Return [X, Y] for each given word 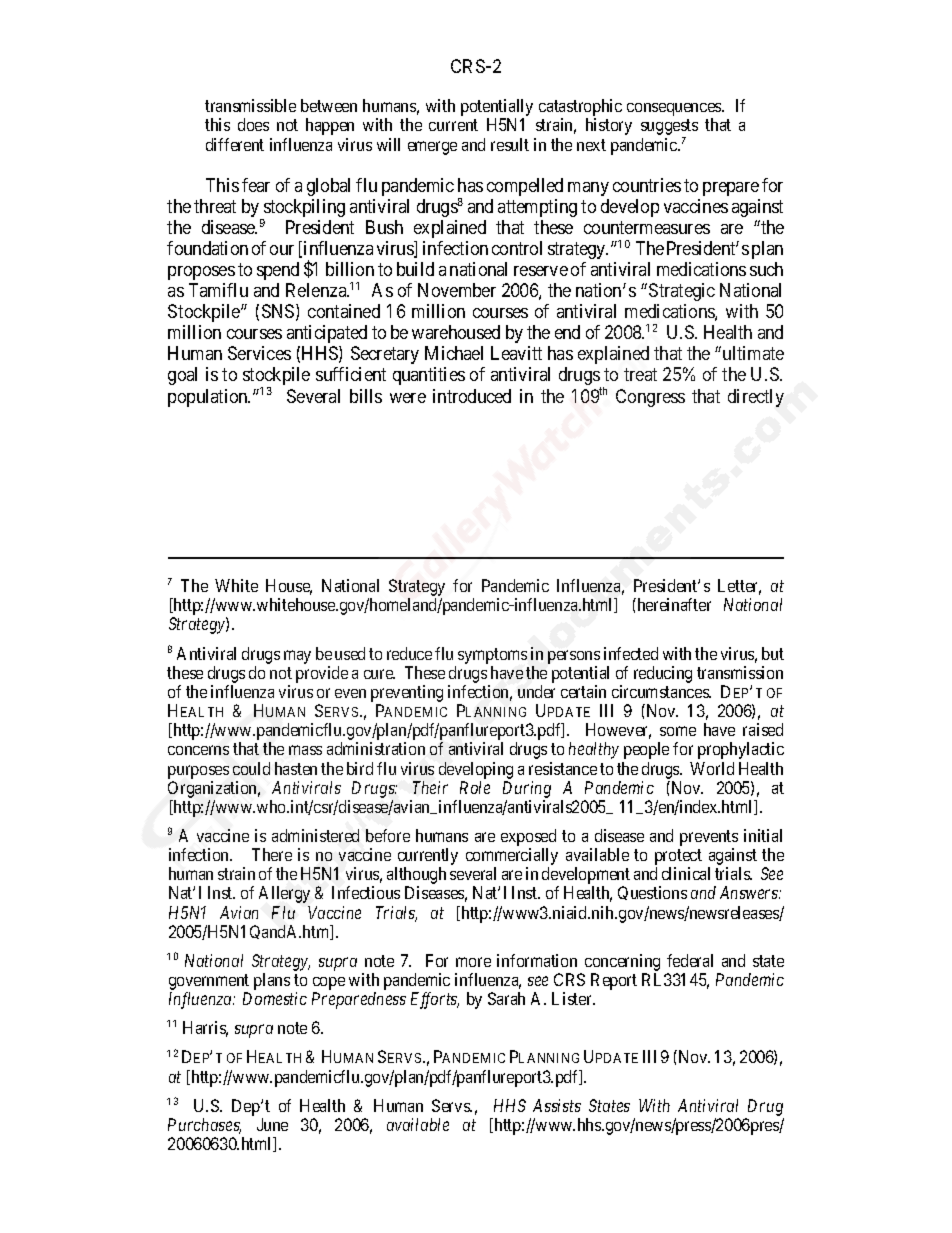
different [235, 144]
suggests [669, 129]
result [510, 144]
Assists [557, 1105]
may [297, 657]
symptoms [492, 656]
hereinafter [673, 604]
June [272, 1124]
